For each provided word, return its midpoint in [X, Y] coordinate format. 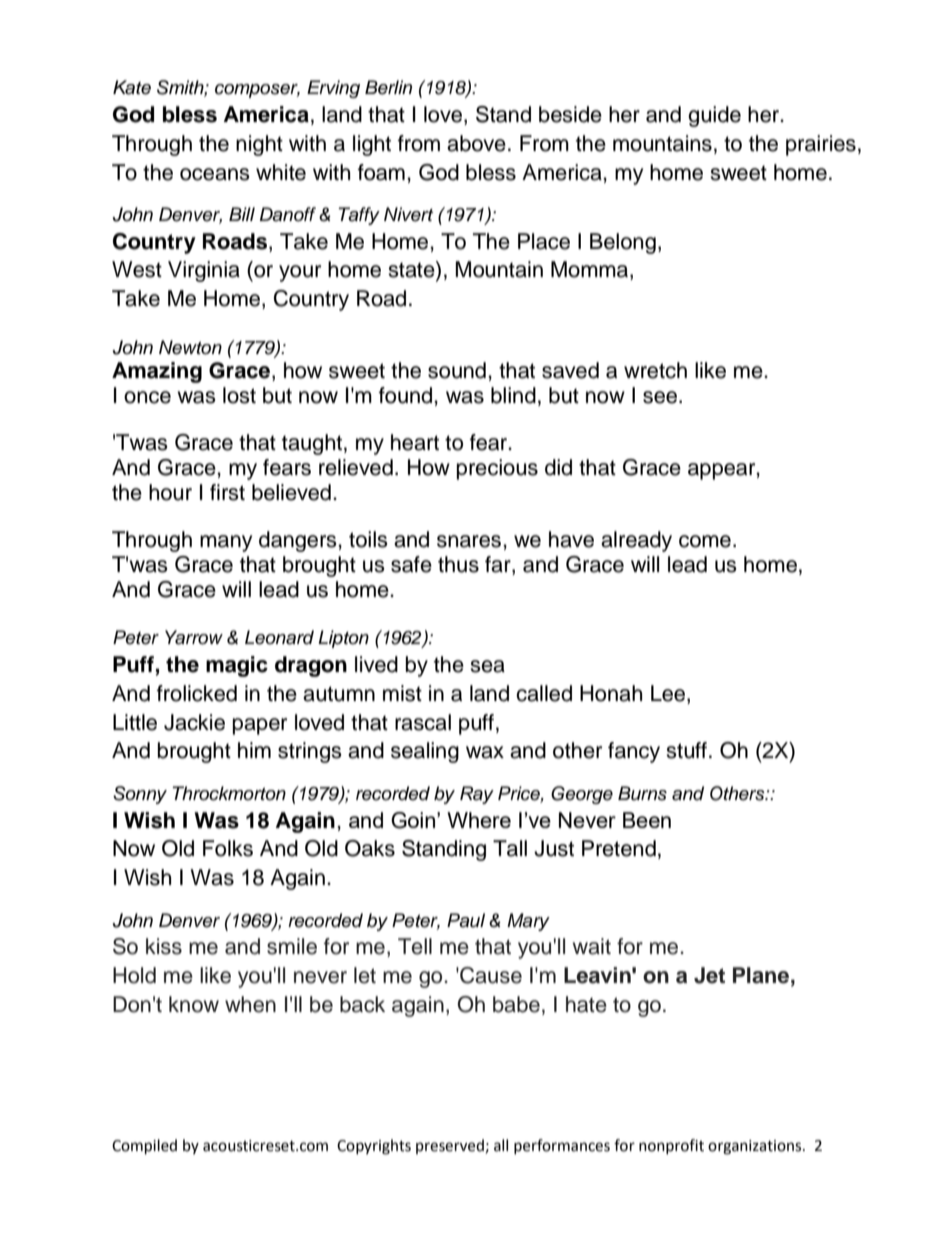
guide [714, 116]
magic [237, 666]
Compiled [144, 1147]
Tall [510, 848]
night [259, 145]
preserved [450, 1146]
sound [457, 370]
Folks [228, 848]
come [705, 541]
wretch [655, 370]
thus [458, 564]
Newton [190, 347]
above [476, 143]
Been [647, 820]
